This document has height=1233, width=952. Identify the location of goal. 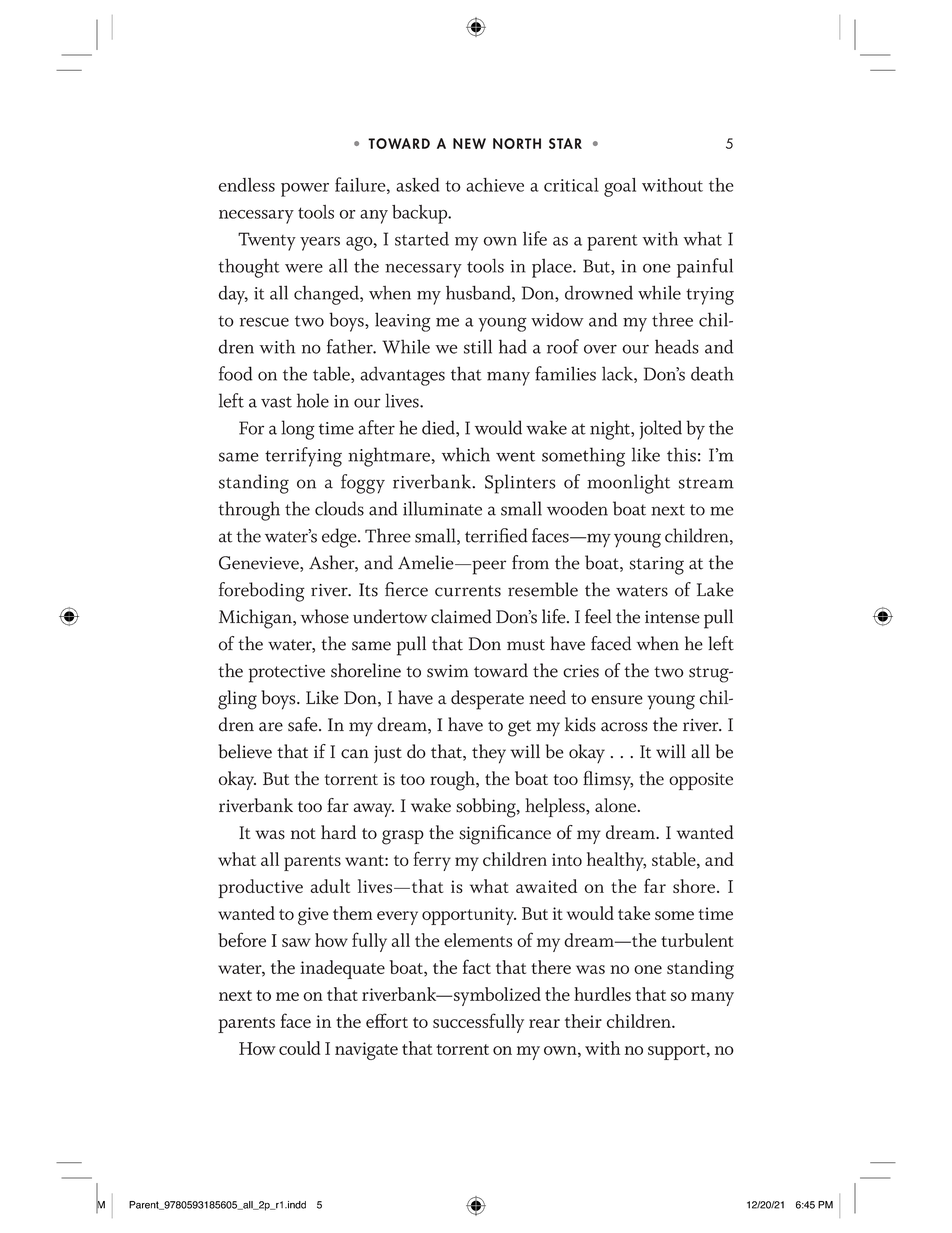
(620, 187).
